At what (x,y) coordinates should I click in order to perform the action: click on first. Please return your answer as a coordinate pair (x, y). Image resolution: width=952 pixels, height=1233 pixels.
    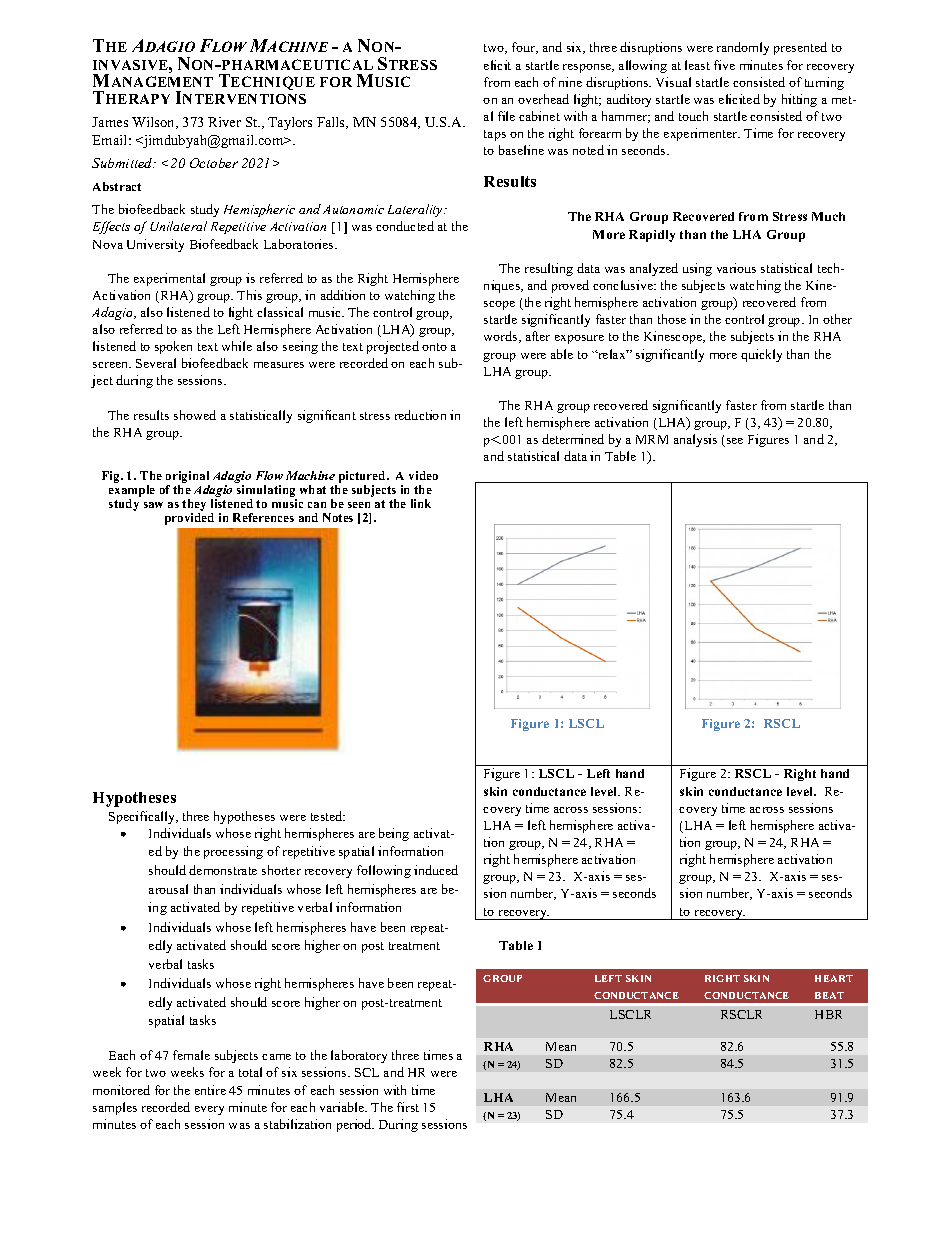
    Looking at the image, I should click on (408, 1107).
